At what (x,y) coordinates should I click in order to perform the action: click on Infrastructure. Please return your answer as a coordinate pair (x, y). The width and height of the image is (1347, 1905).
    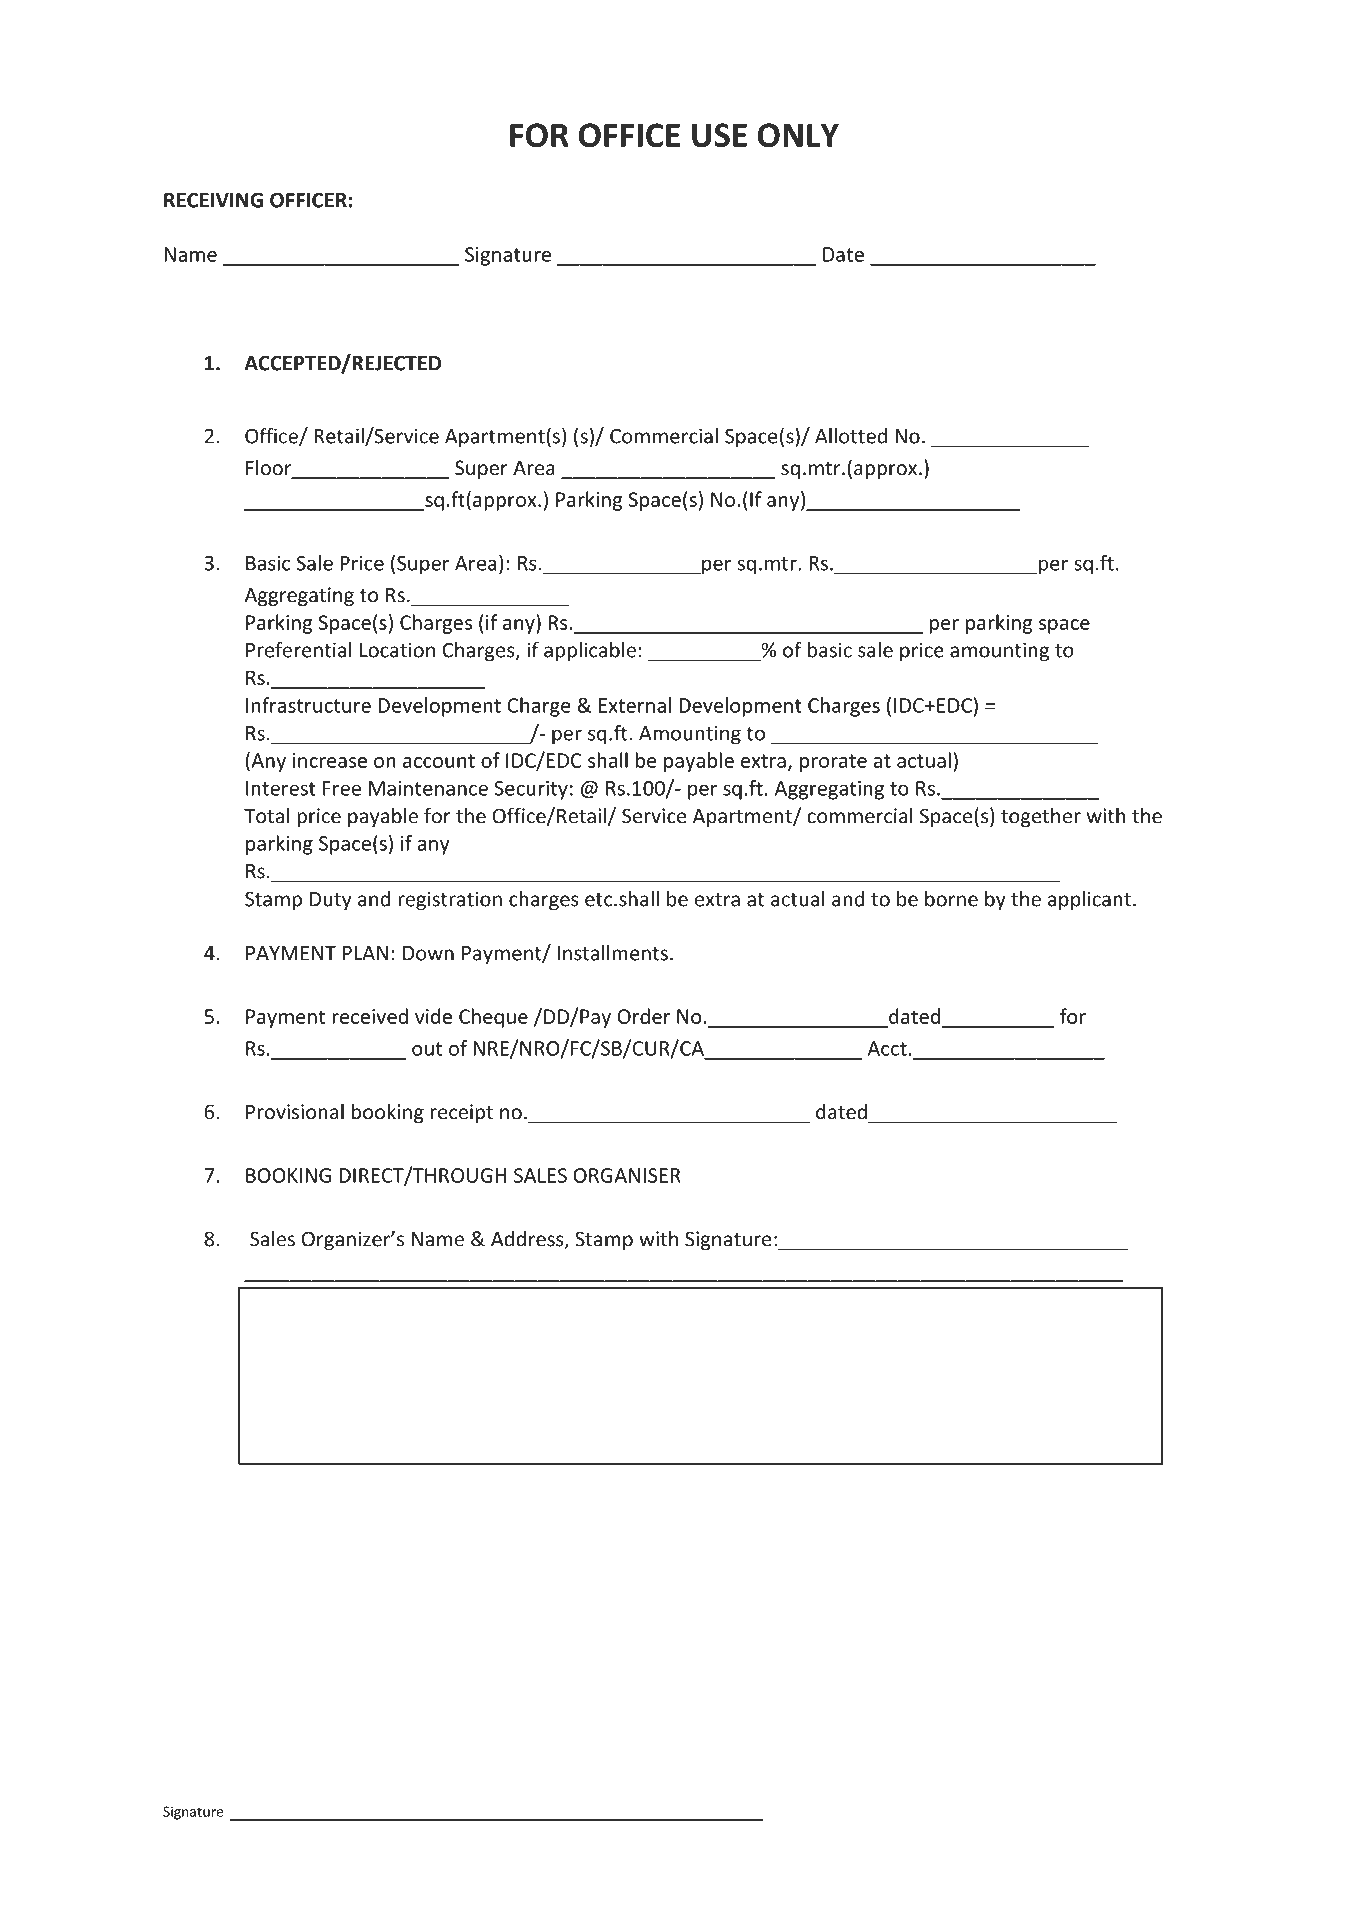
    Looking at the image, I should click on (308, 705).
